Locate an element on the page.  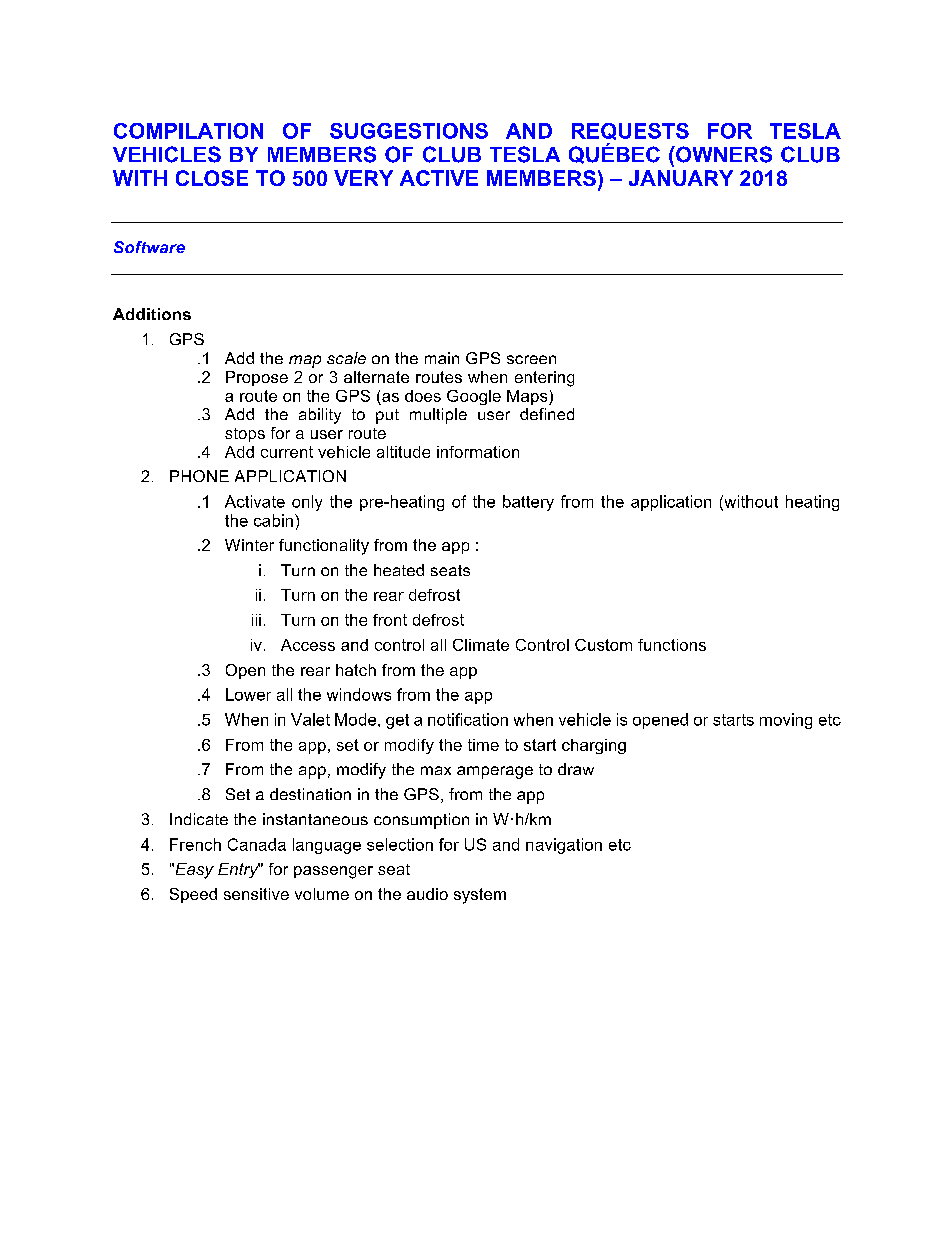
Google is located at coordinates (474, 397).
